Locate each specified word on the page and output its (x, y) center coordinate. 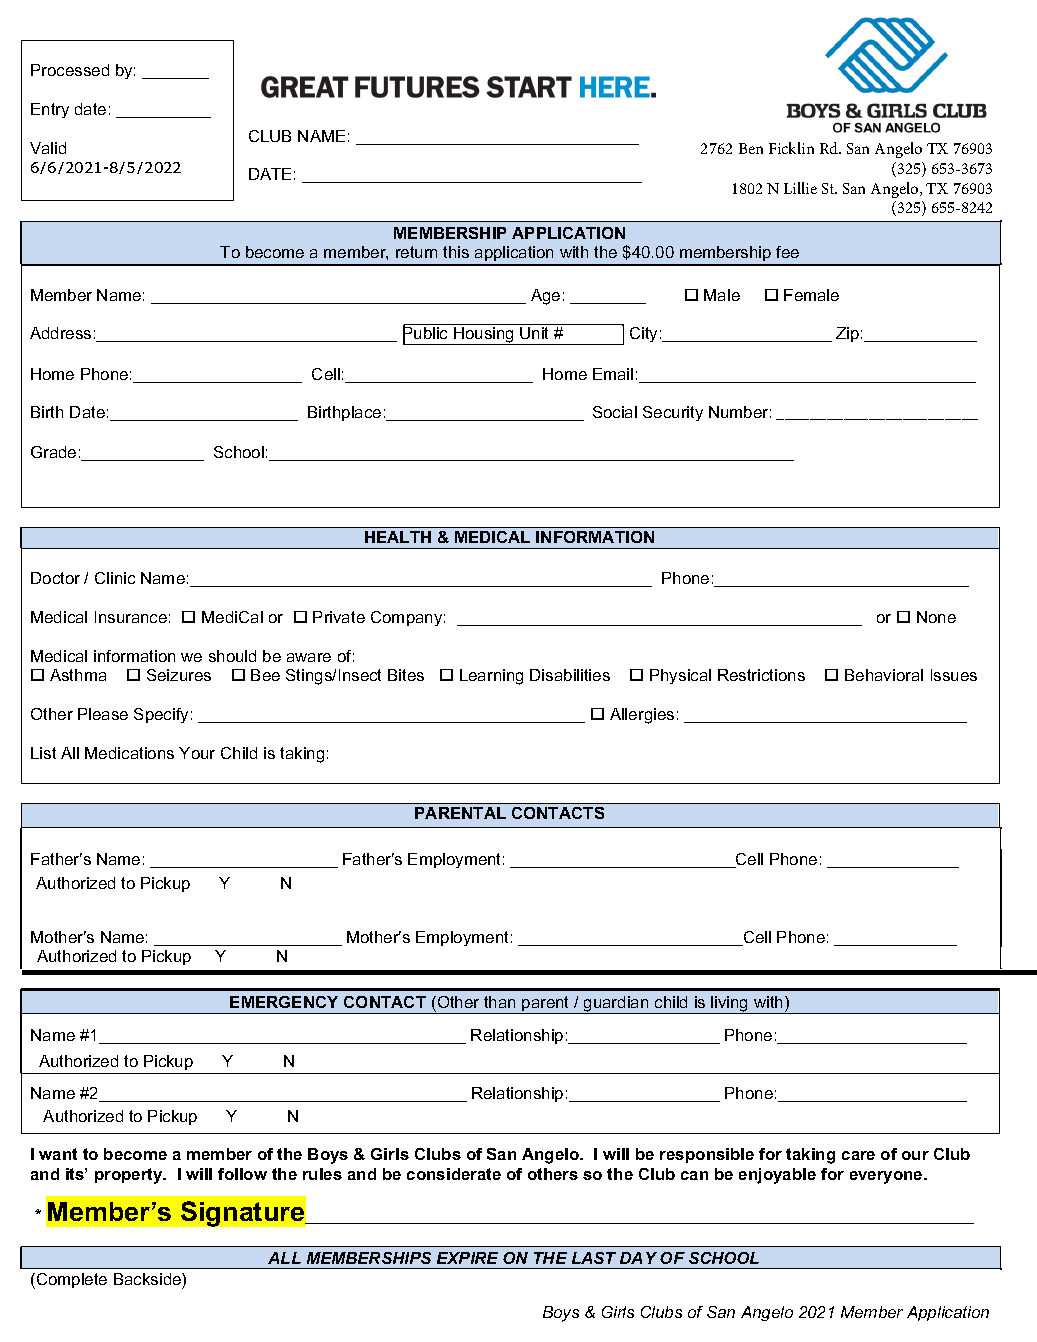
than (499, 1002)
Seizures (179, 675)
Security (673, 413)
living (730, 1005)
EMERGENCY (284, 1002)
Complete (72, 1280)
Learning (491, 677)
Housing (484, 336)
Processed (70, 70)
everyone (887, 1177)
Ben (751, 148)
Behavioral (884, 675)
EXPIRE (467, 1258)
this (456, 252)
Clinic (115, 578)
